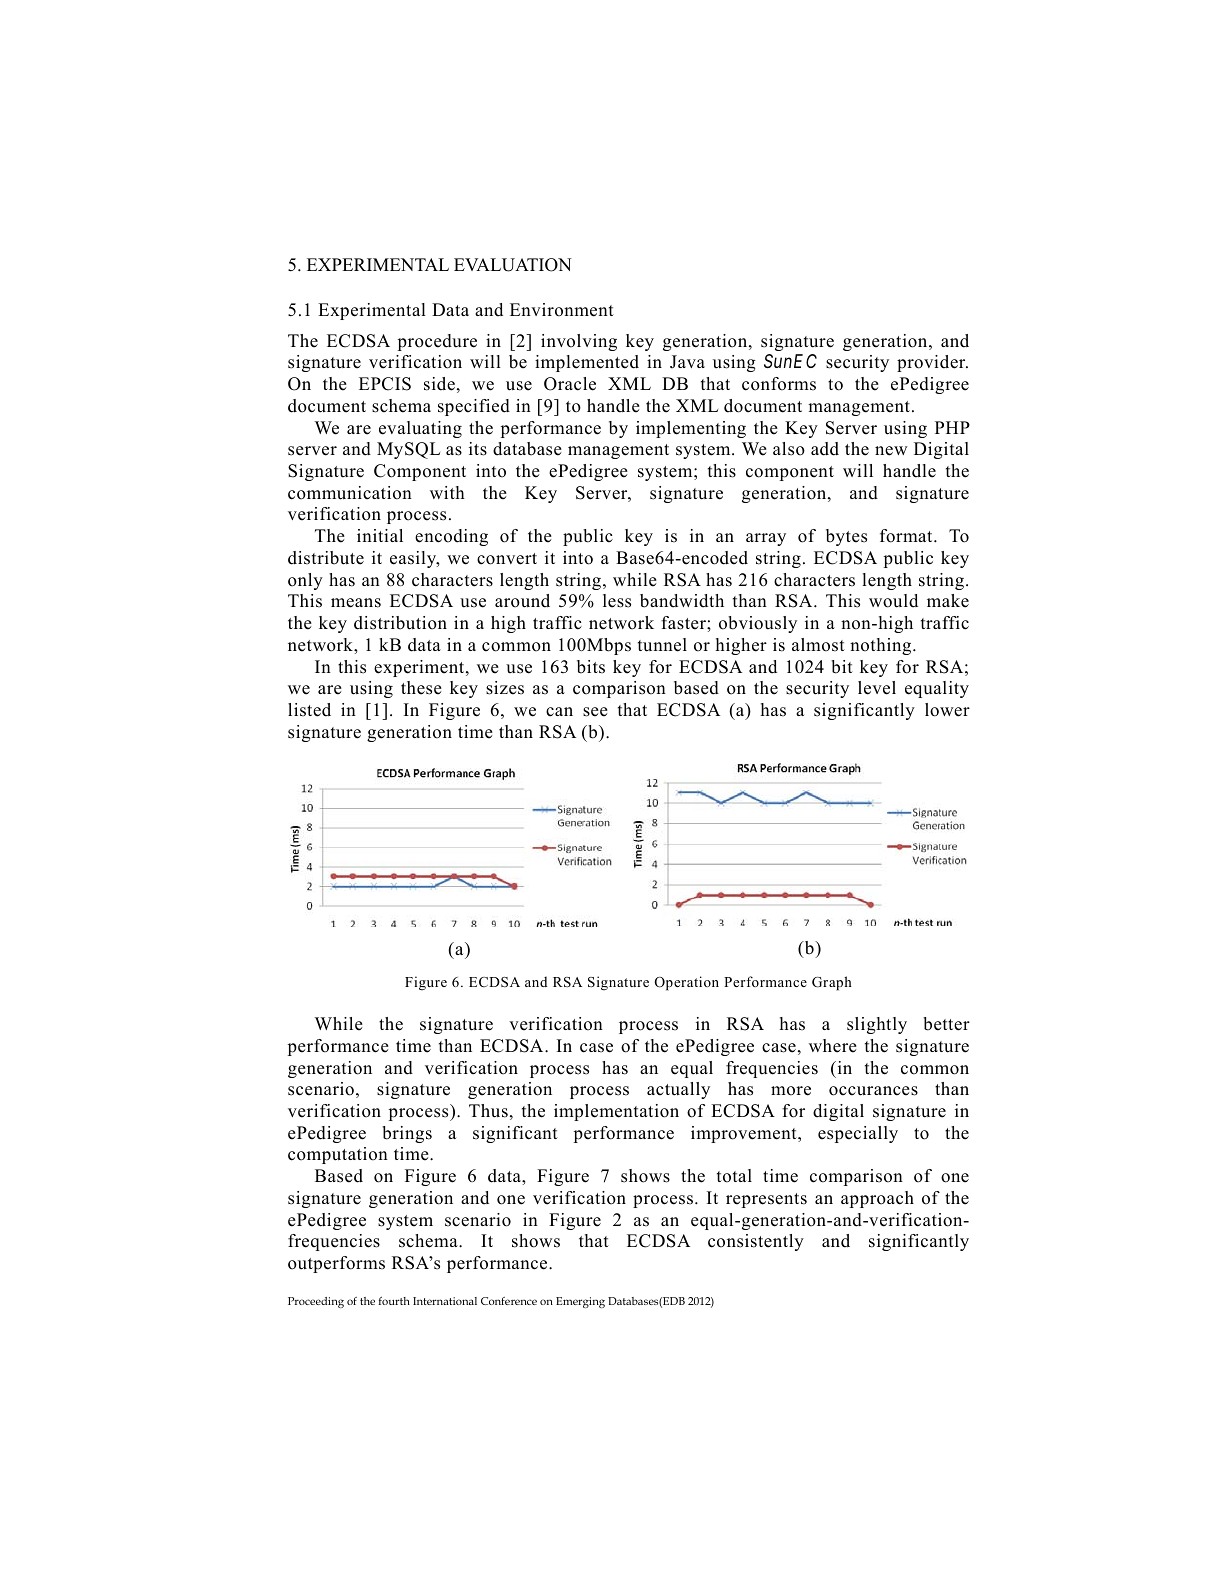 This screenshot has width=1228, height=1590. I want to click on these, so click(421, 688).
